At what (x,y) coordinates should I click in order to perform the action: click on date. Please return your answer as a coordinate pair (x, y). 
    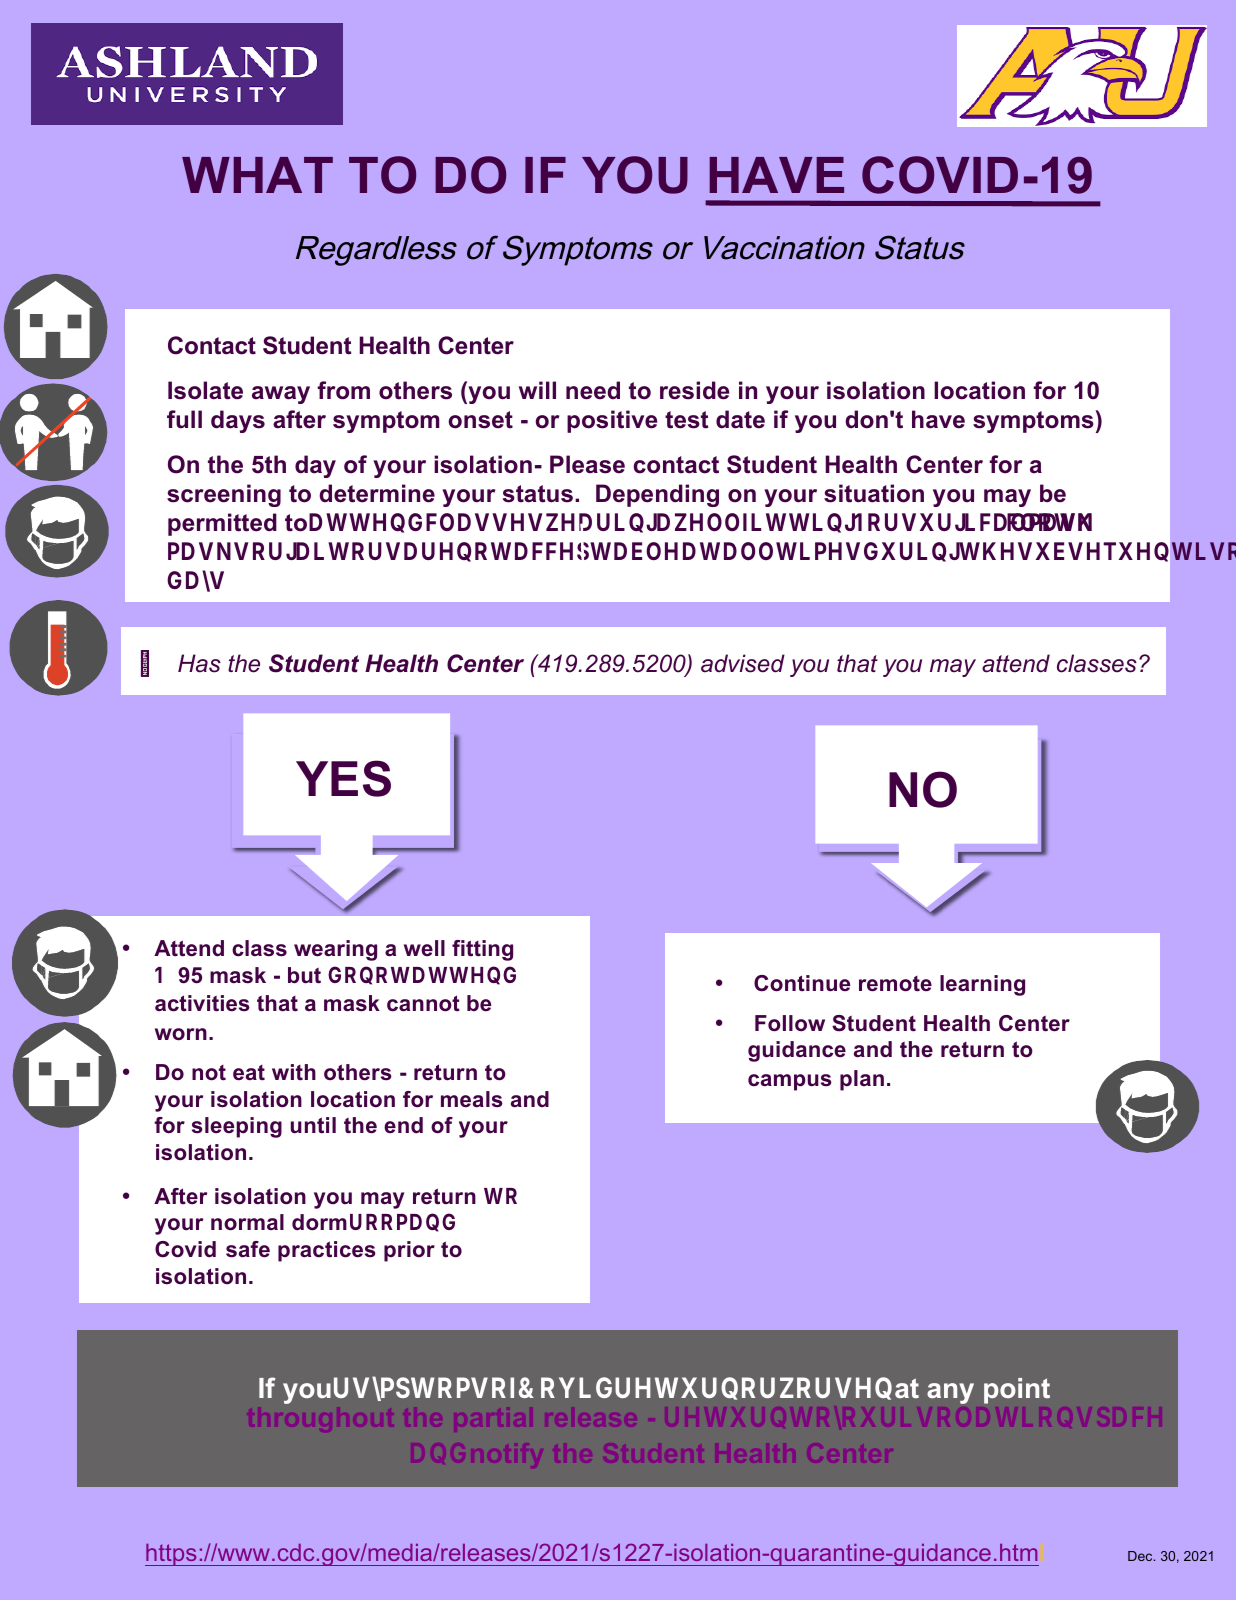
    Looking at the image, I should click on (740, 419).
